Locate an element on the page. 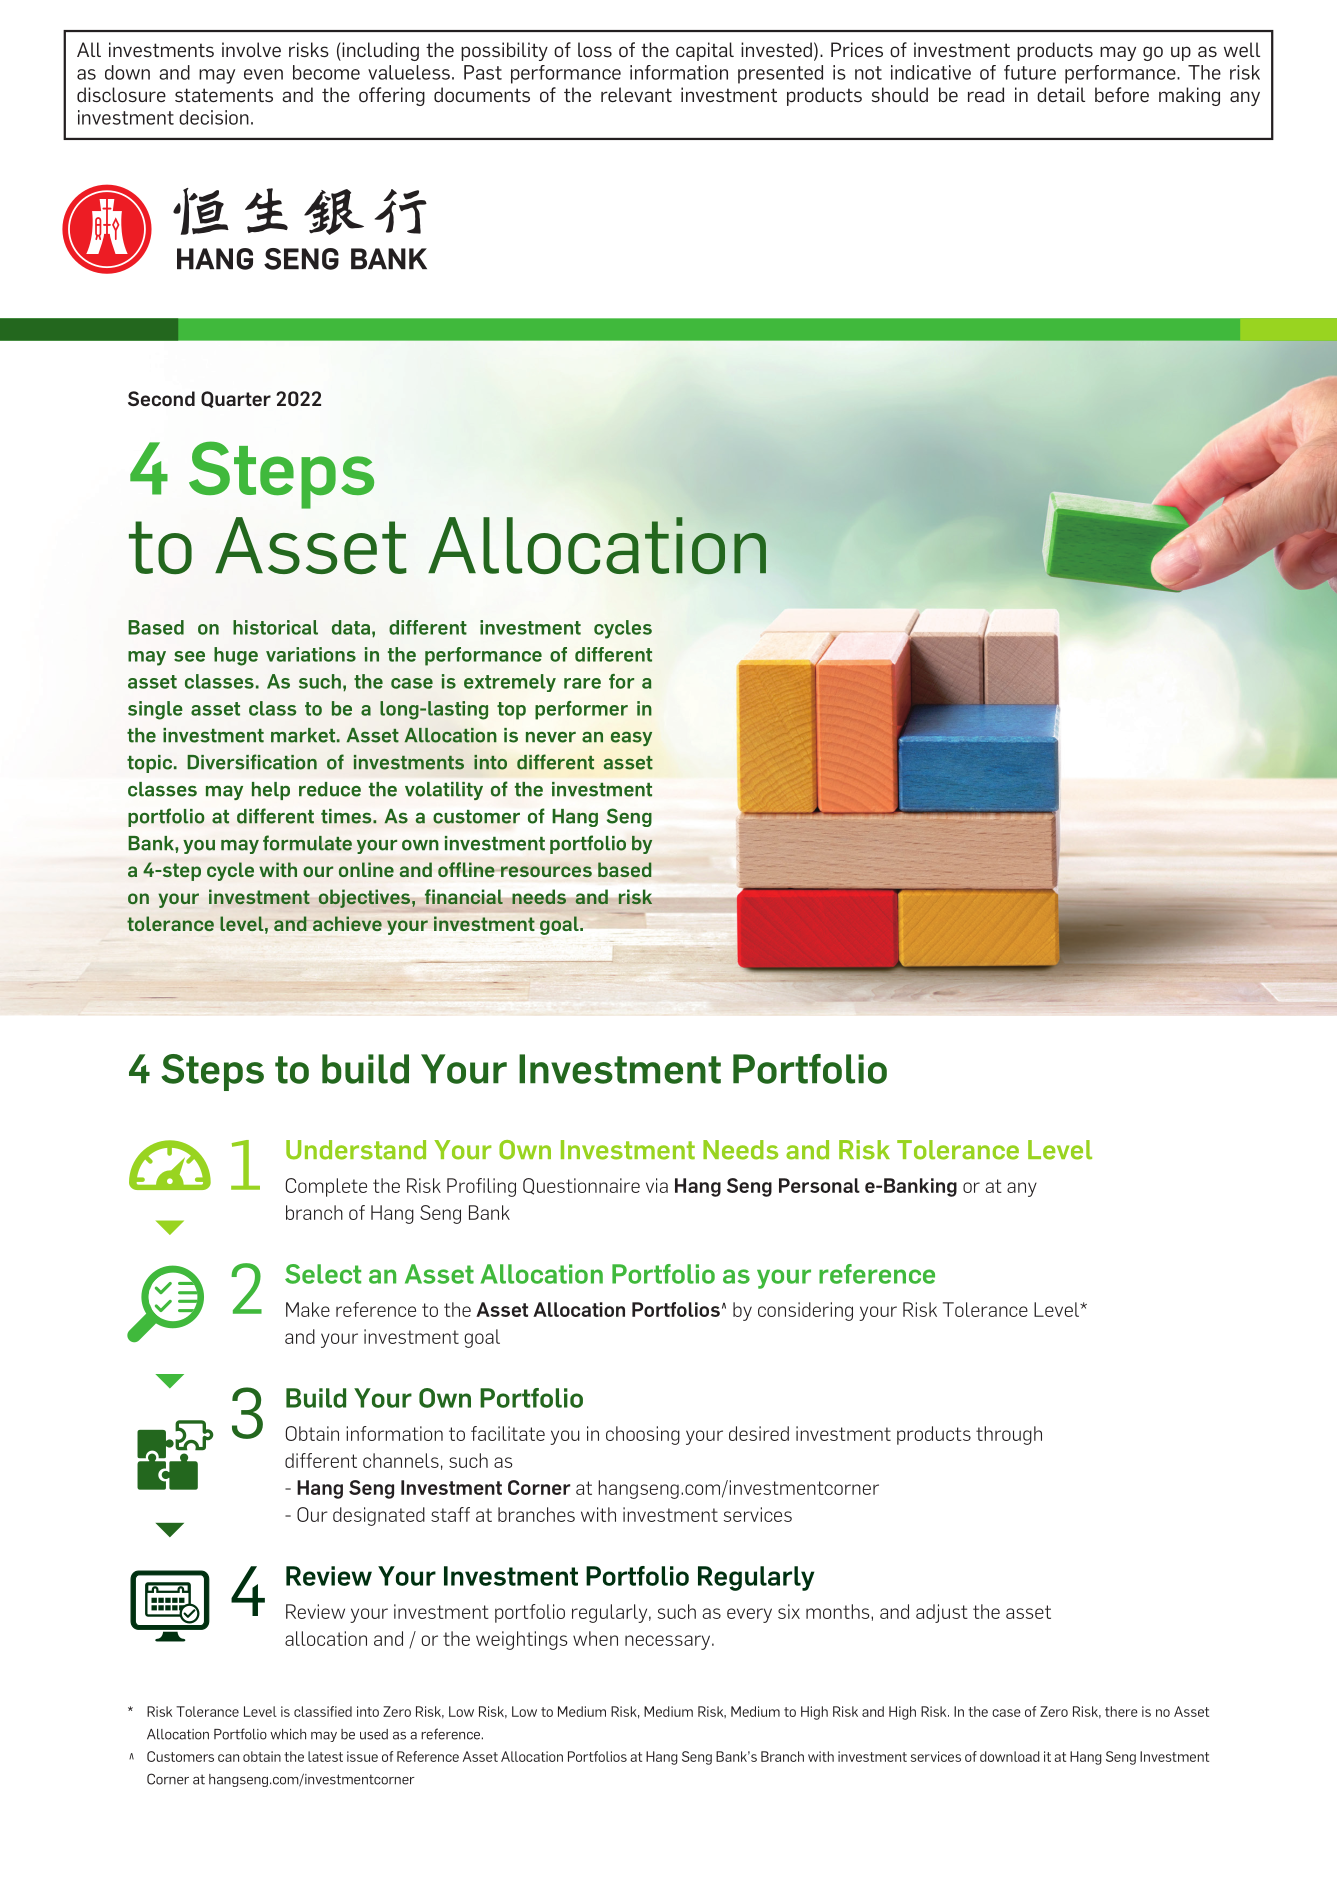  easy is located at coordinates (631, 739).
